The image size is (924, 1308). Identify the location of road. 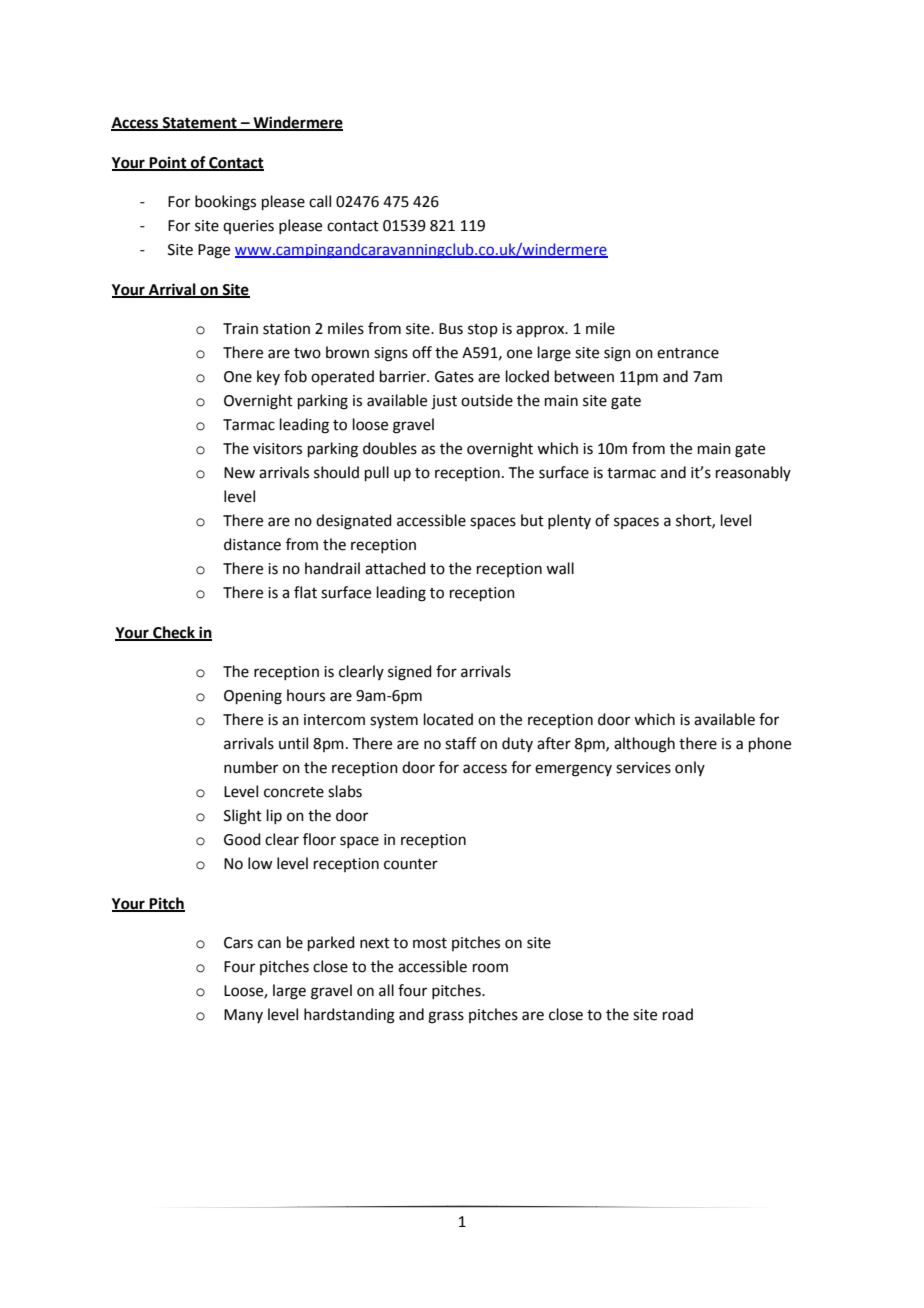
(678, 1014).
